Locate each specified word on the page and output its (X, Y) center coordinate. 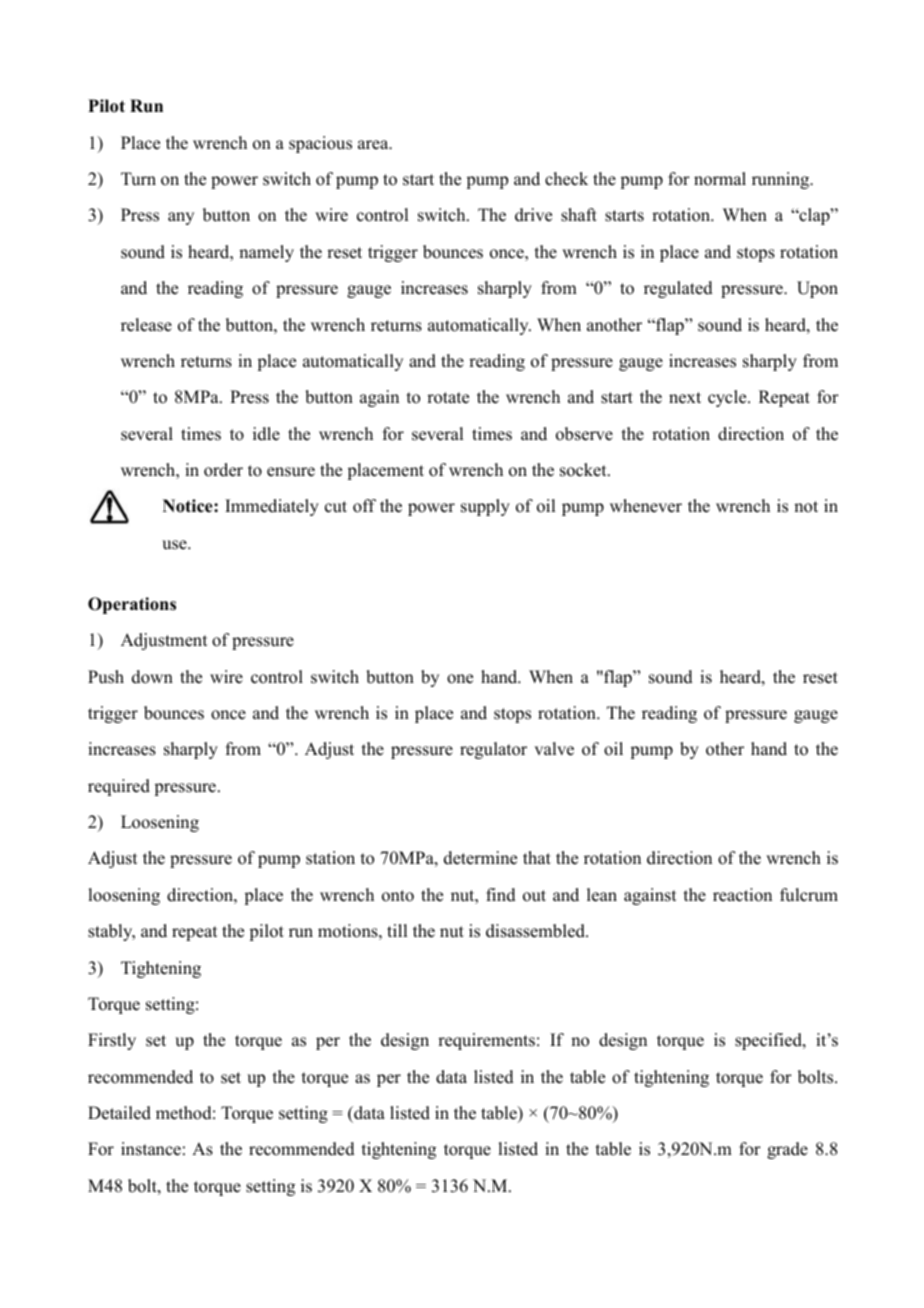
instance (151, 1149)
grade (787, 1150)
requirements (486, 1041)
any (181, 218)
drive (533, 215)
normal (720, 179)
